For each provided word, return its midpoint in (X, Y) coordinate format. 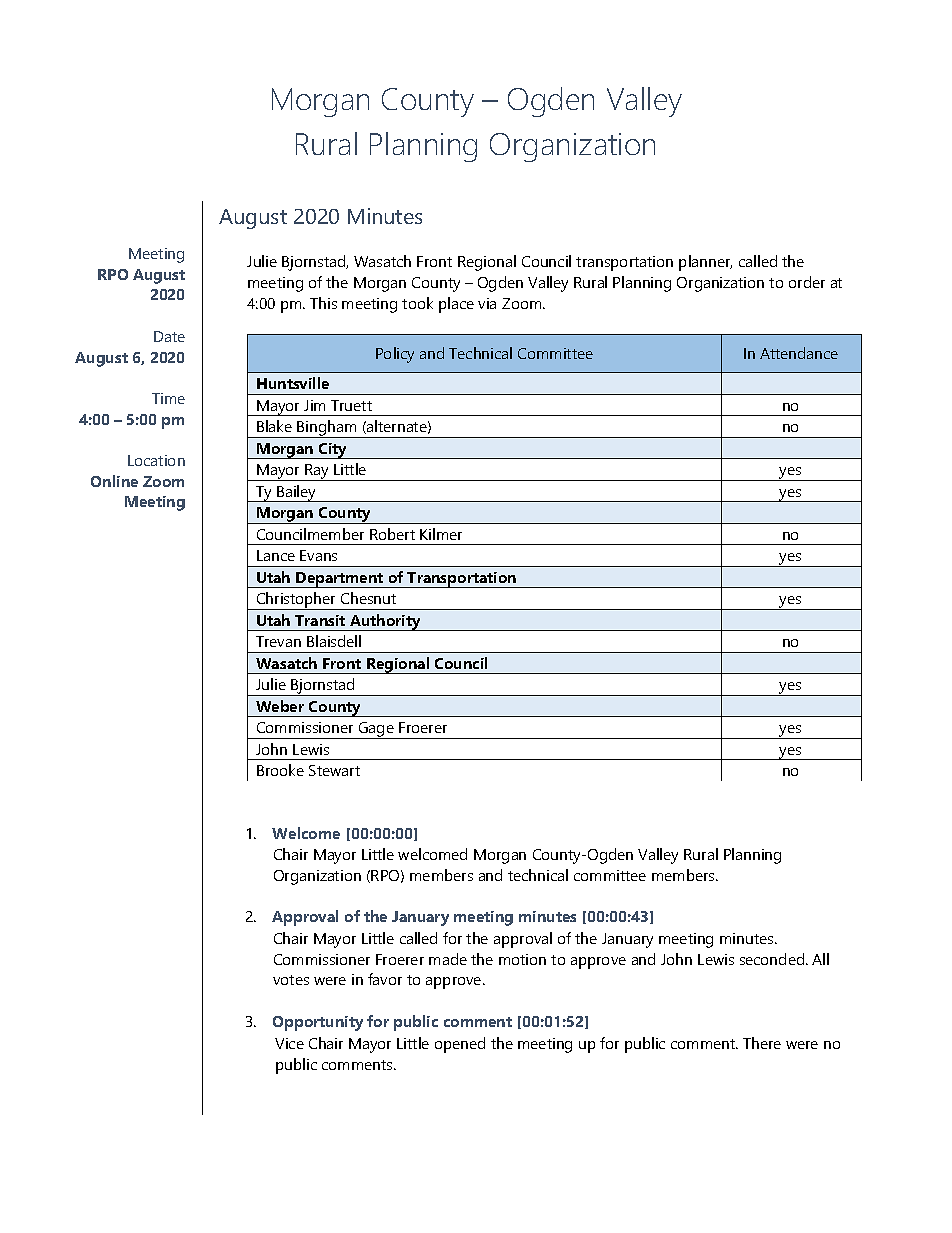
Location (156, 460)
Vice (289, 1043)
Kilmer (441, 534)
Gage (376, 730)
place (456, 305)
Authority (385, 622)
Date (169, 336)
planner (705, 263)
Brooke (280, 770)
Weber (280, 706)
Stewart (334, 770)
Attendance (799, 353)
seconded (773, 959)
